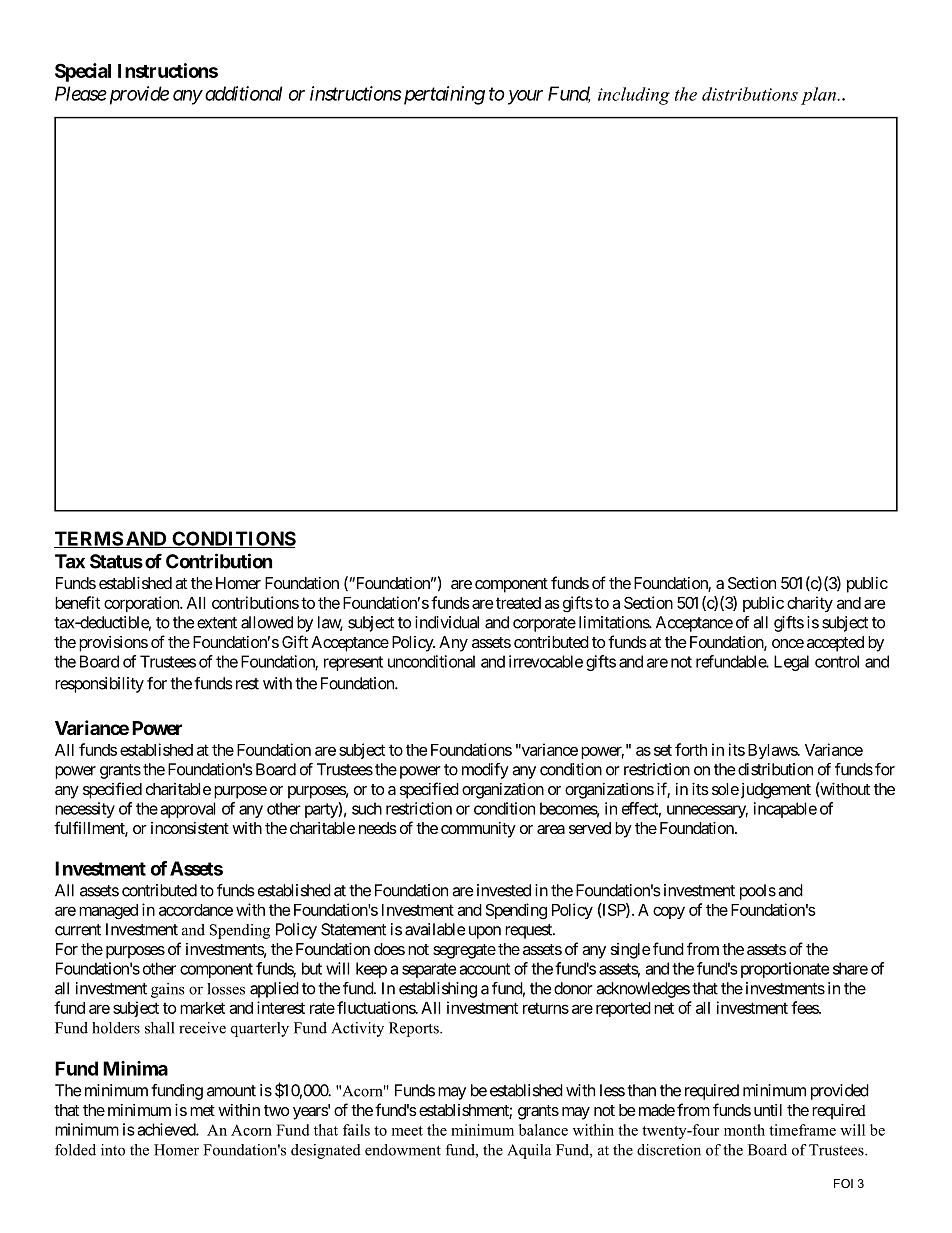 This page has height=1233, width=952. I want to click on corporation, so click(142, 604).
